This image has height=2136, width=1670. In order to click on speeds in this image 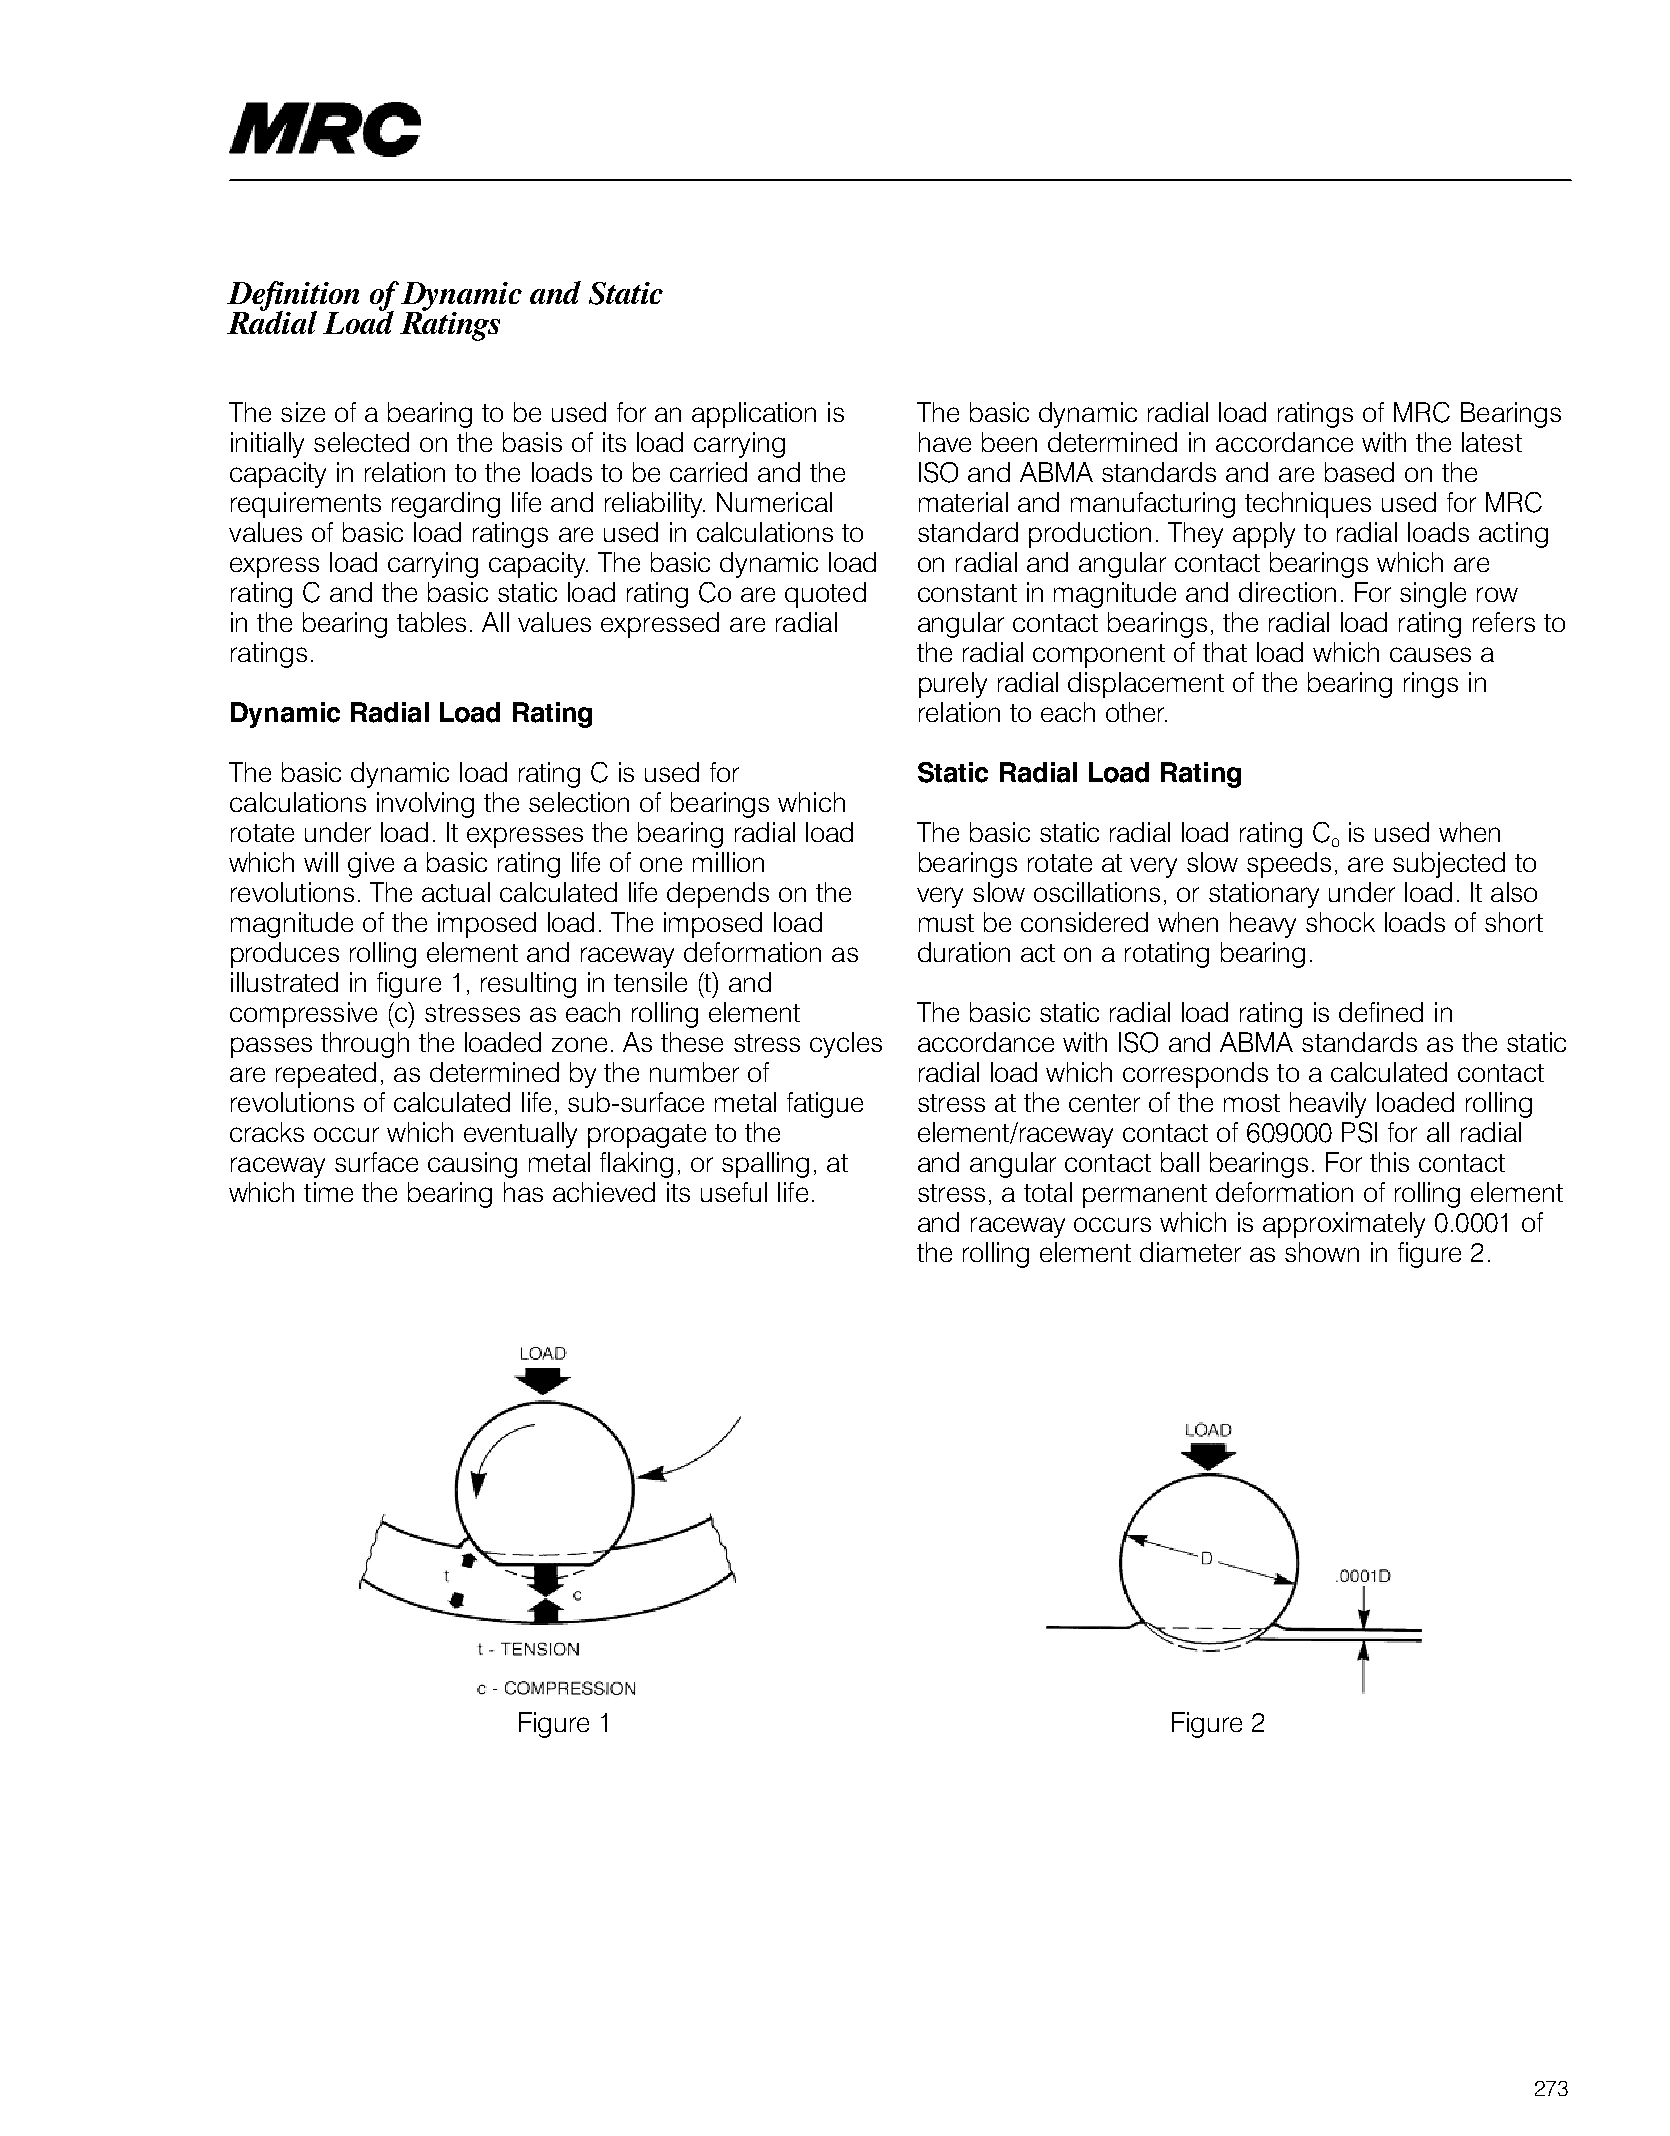, I will do `click(1289, 865)`.
